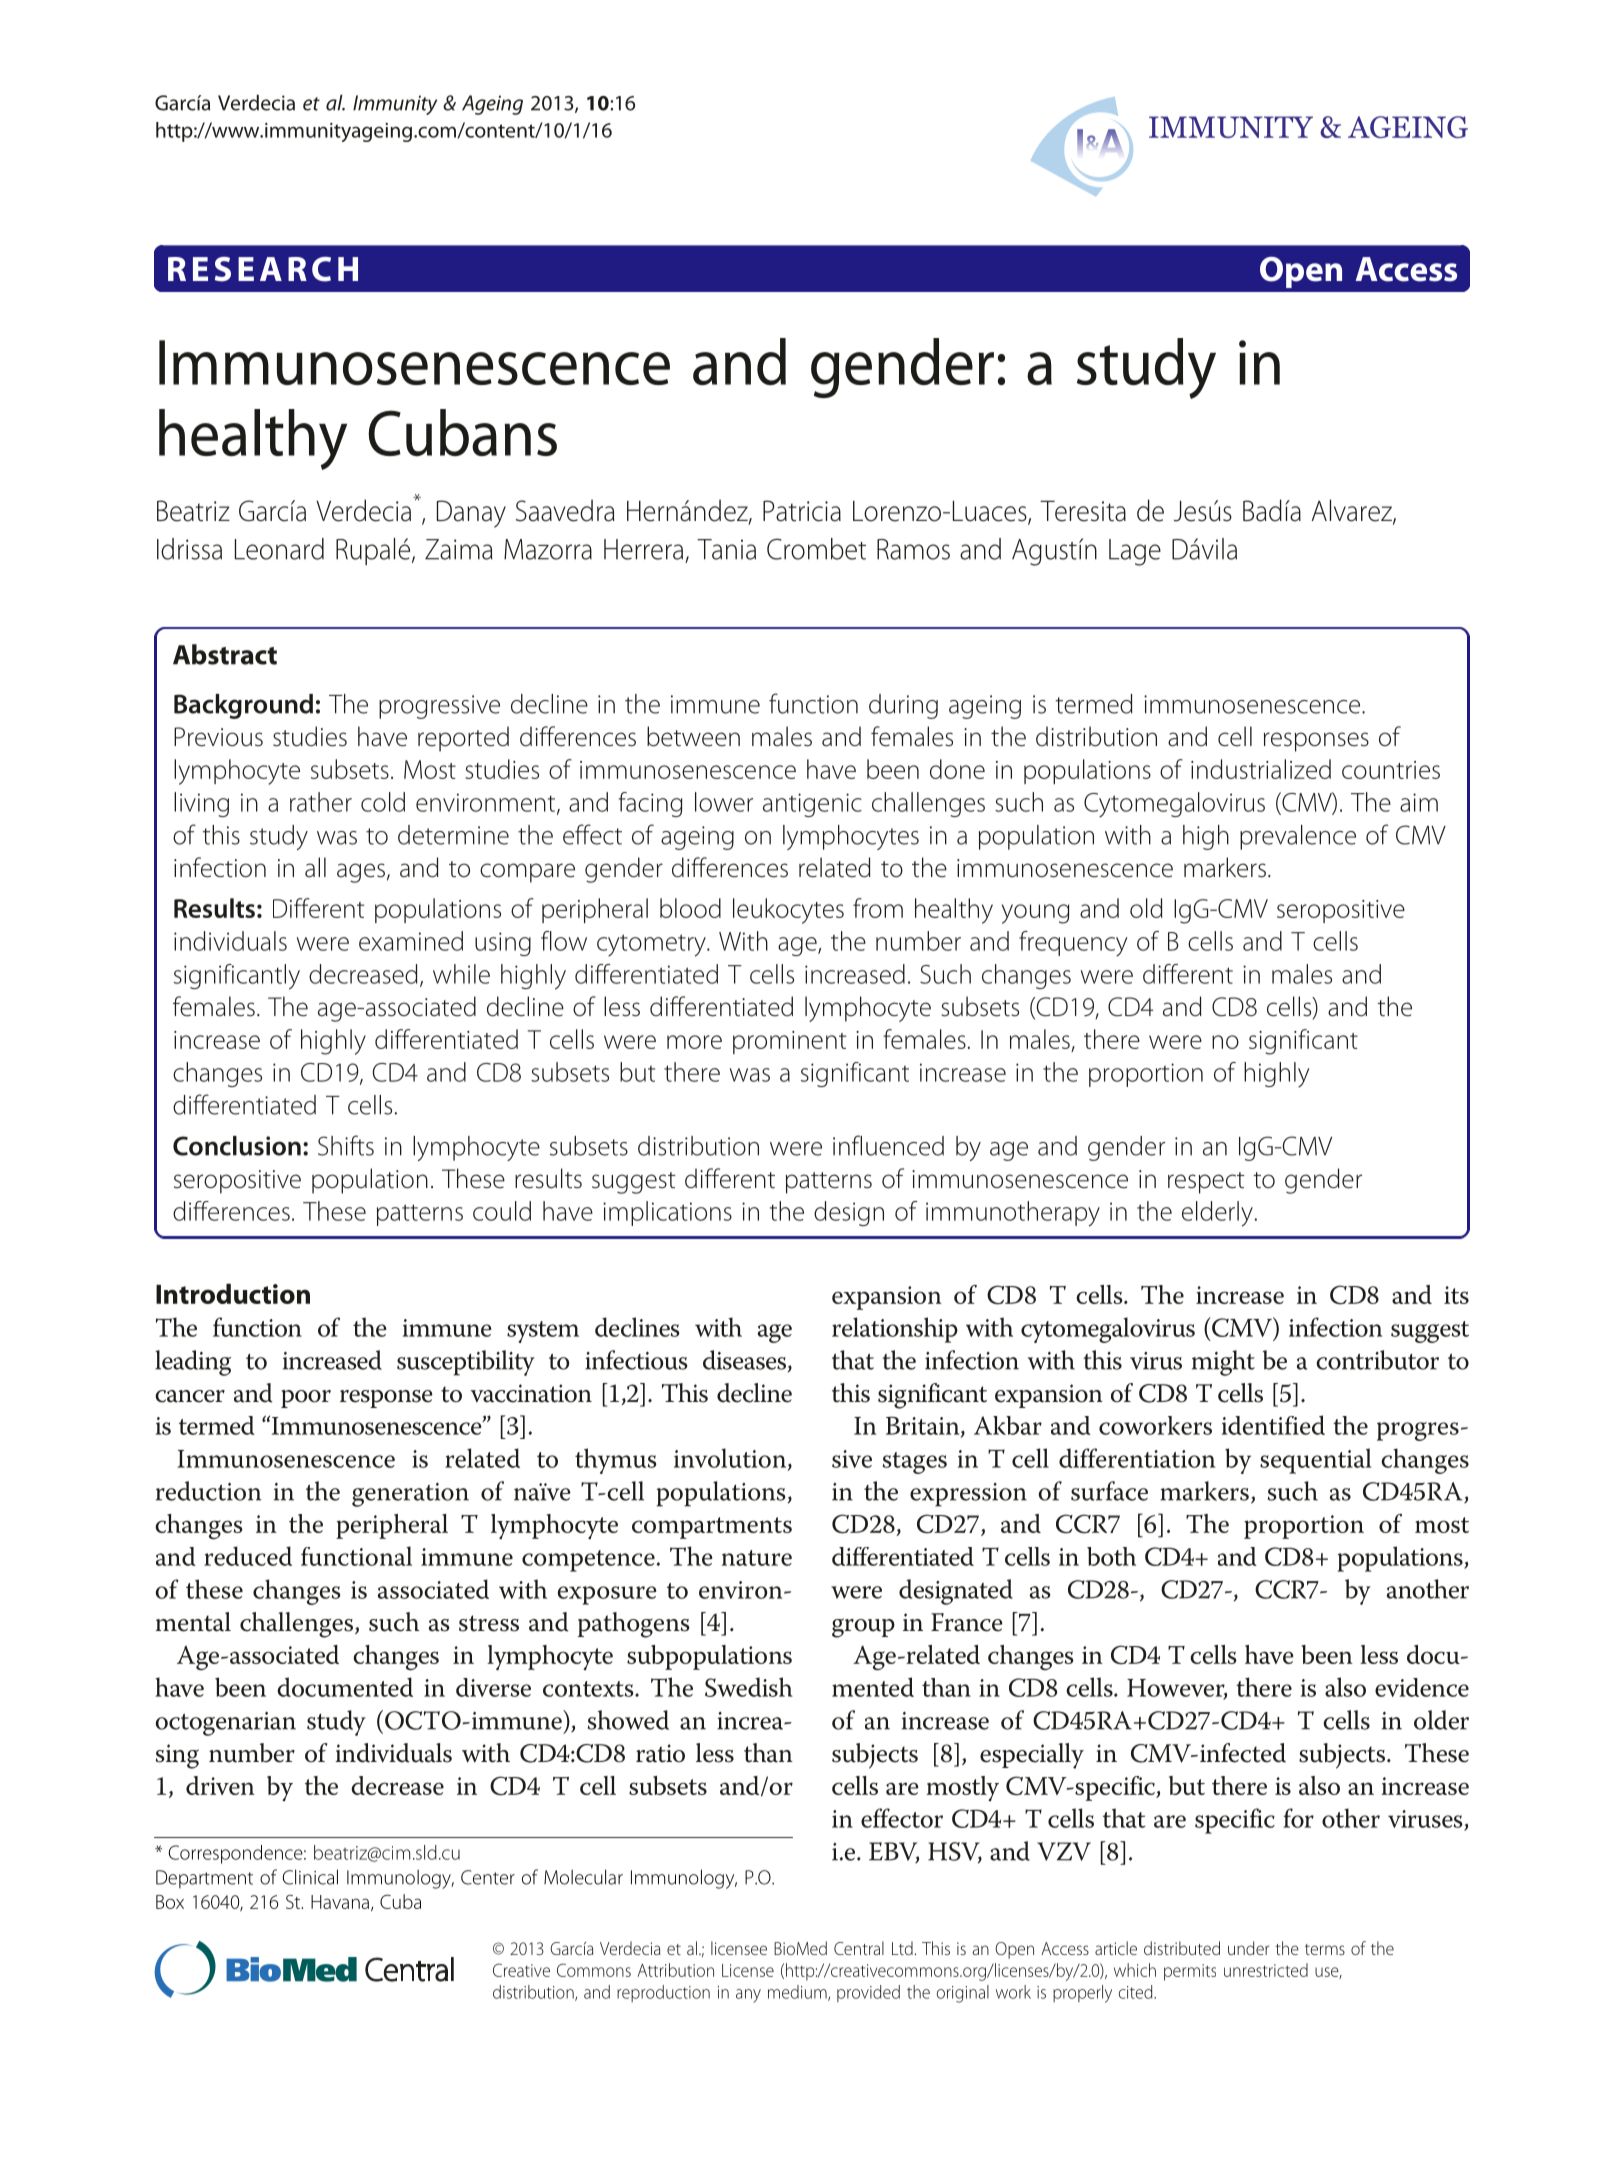 This page has width=1624, height=2165. Describe the element at coordinates (788, 911) in the page. I see `leukocytes` at that location.
